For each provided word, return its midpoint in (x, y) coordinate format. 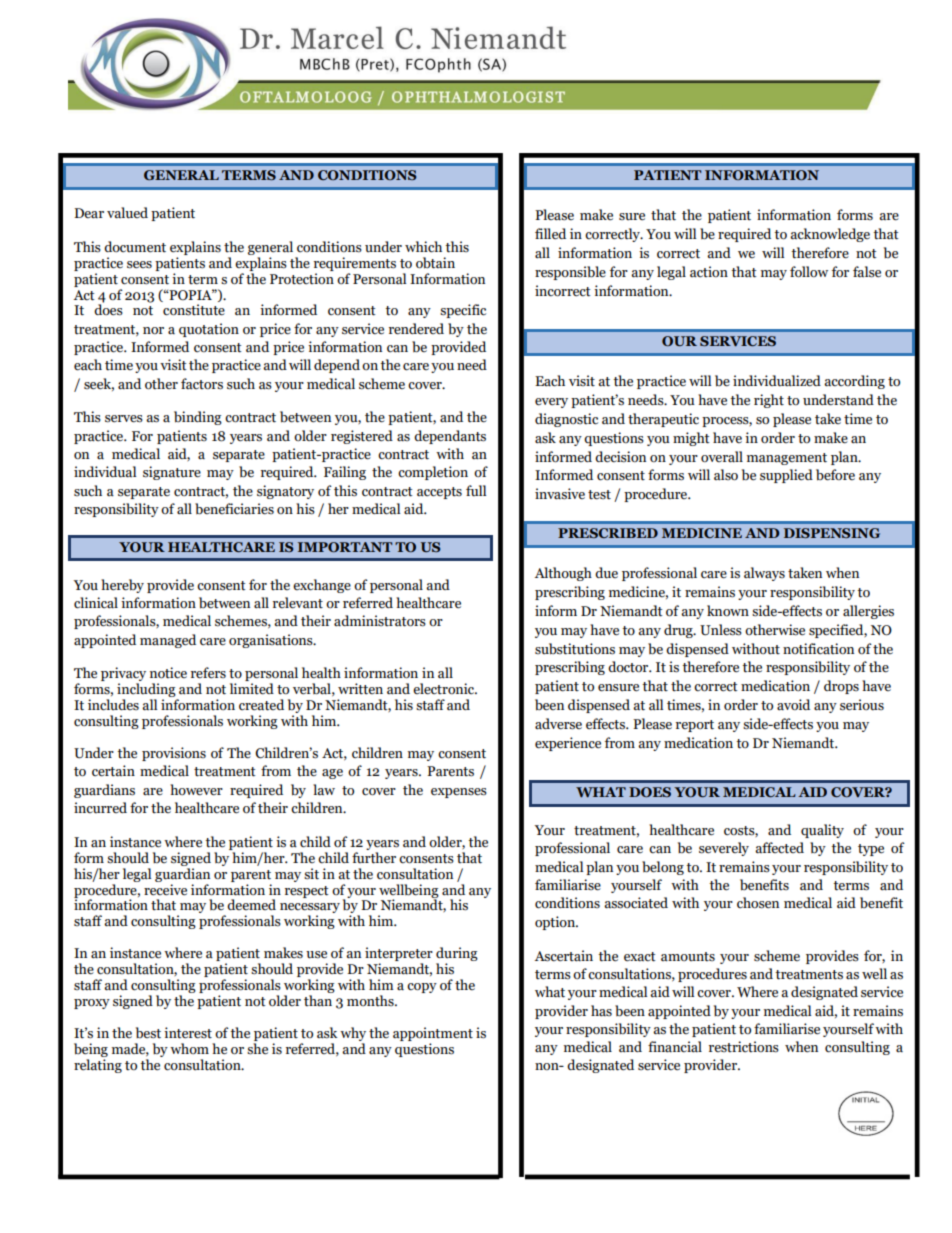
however (196, 790)
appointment (433, 1034)
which (423, 247)
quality (822, 831)
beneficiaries (234, 509)
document (135, 247)
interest (188, 1033)
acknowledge (830, 235)
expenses (459, 793)
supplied (786, 476)
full (476, 490)
